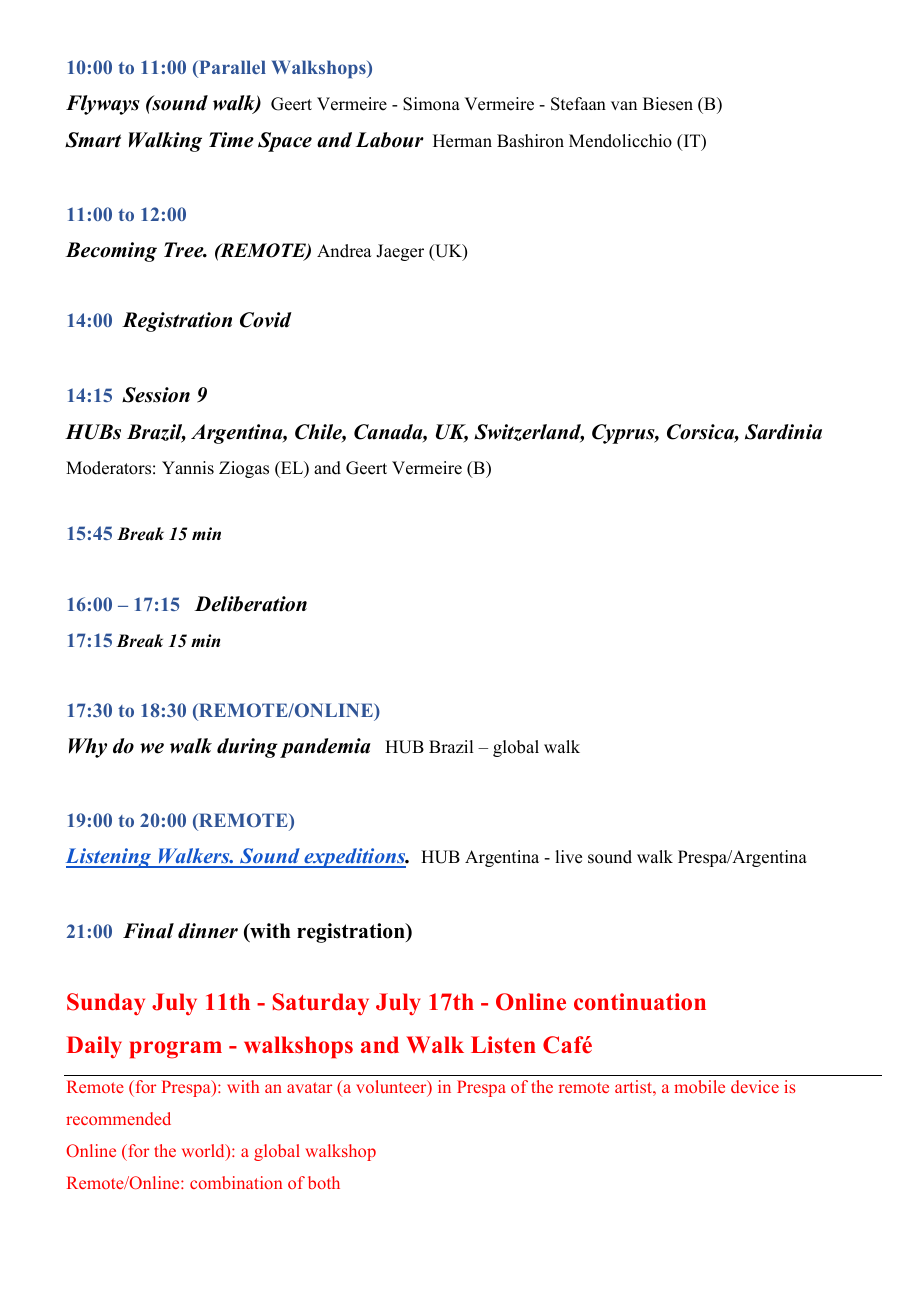 The width and height of the screenshot is (924, 1308). Describe the element at coordinates (624, 105) in the screenshot. I see `van` at that location.
